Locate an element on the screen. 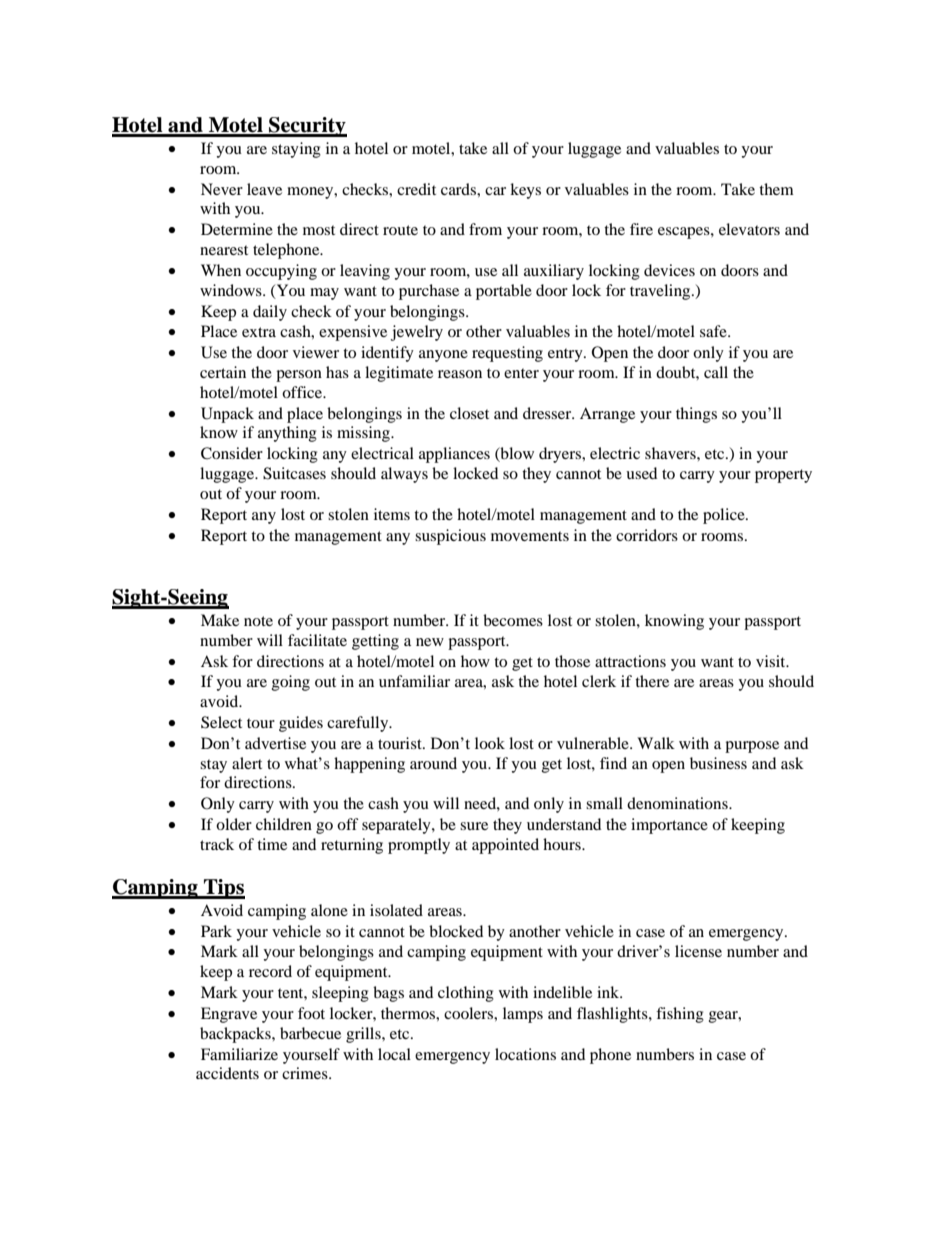 The image size is (952, 1233). appliances is located at coordinates (454, 455).
